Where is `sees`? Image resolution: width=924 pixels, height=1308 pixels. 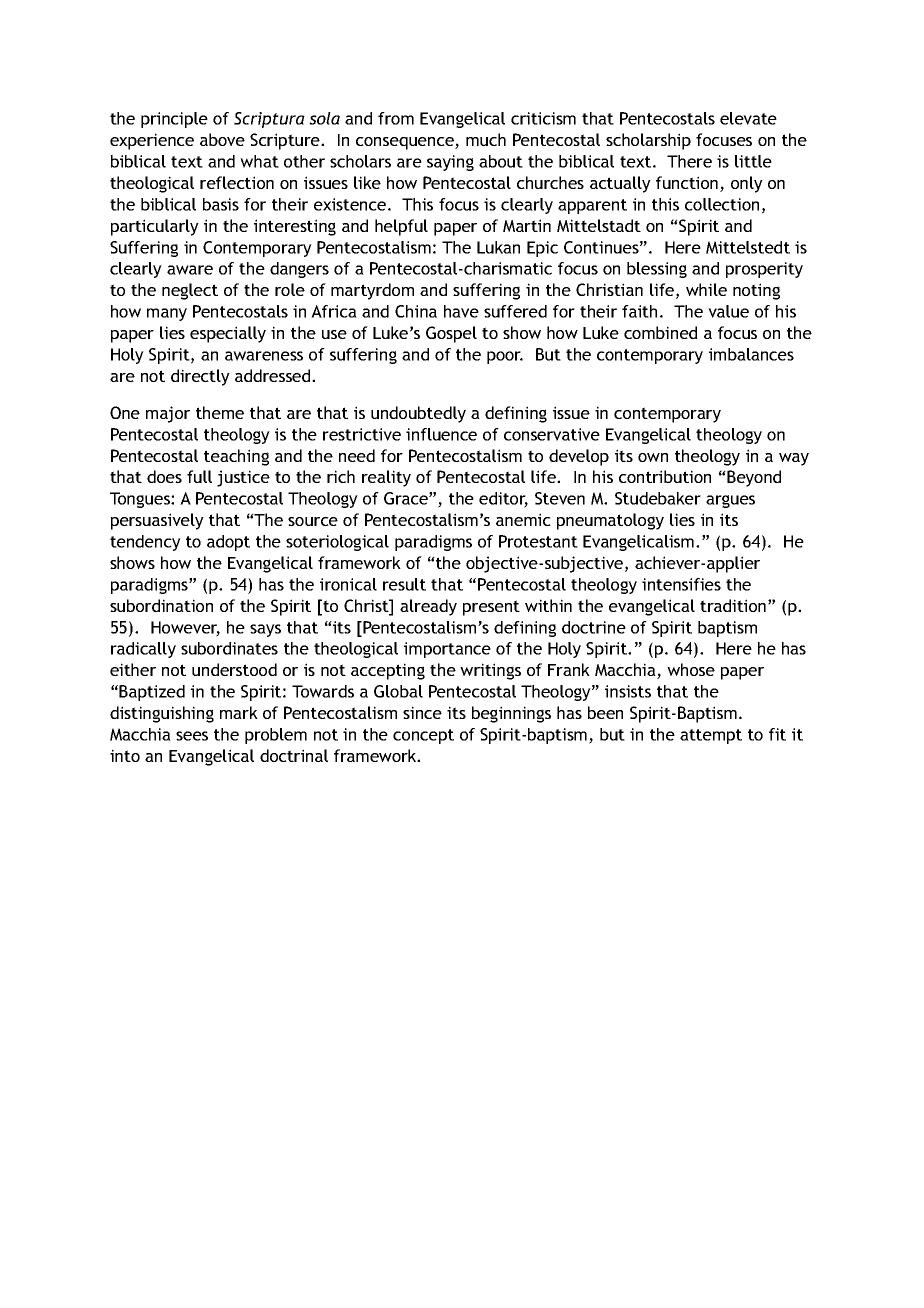
sees is located at coordinates (192, 736).
